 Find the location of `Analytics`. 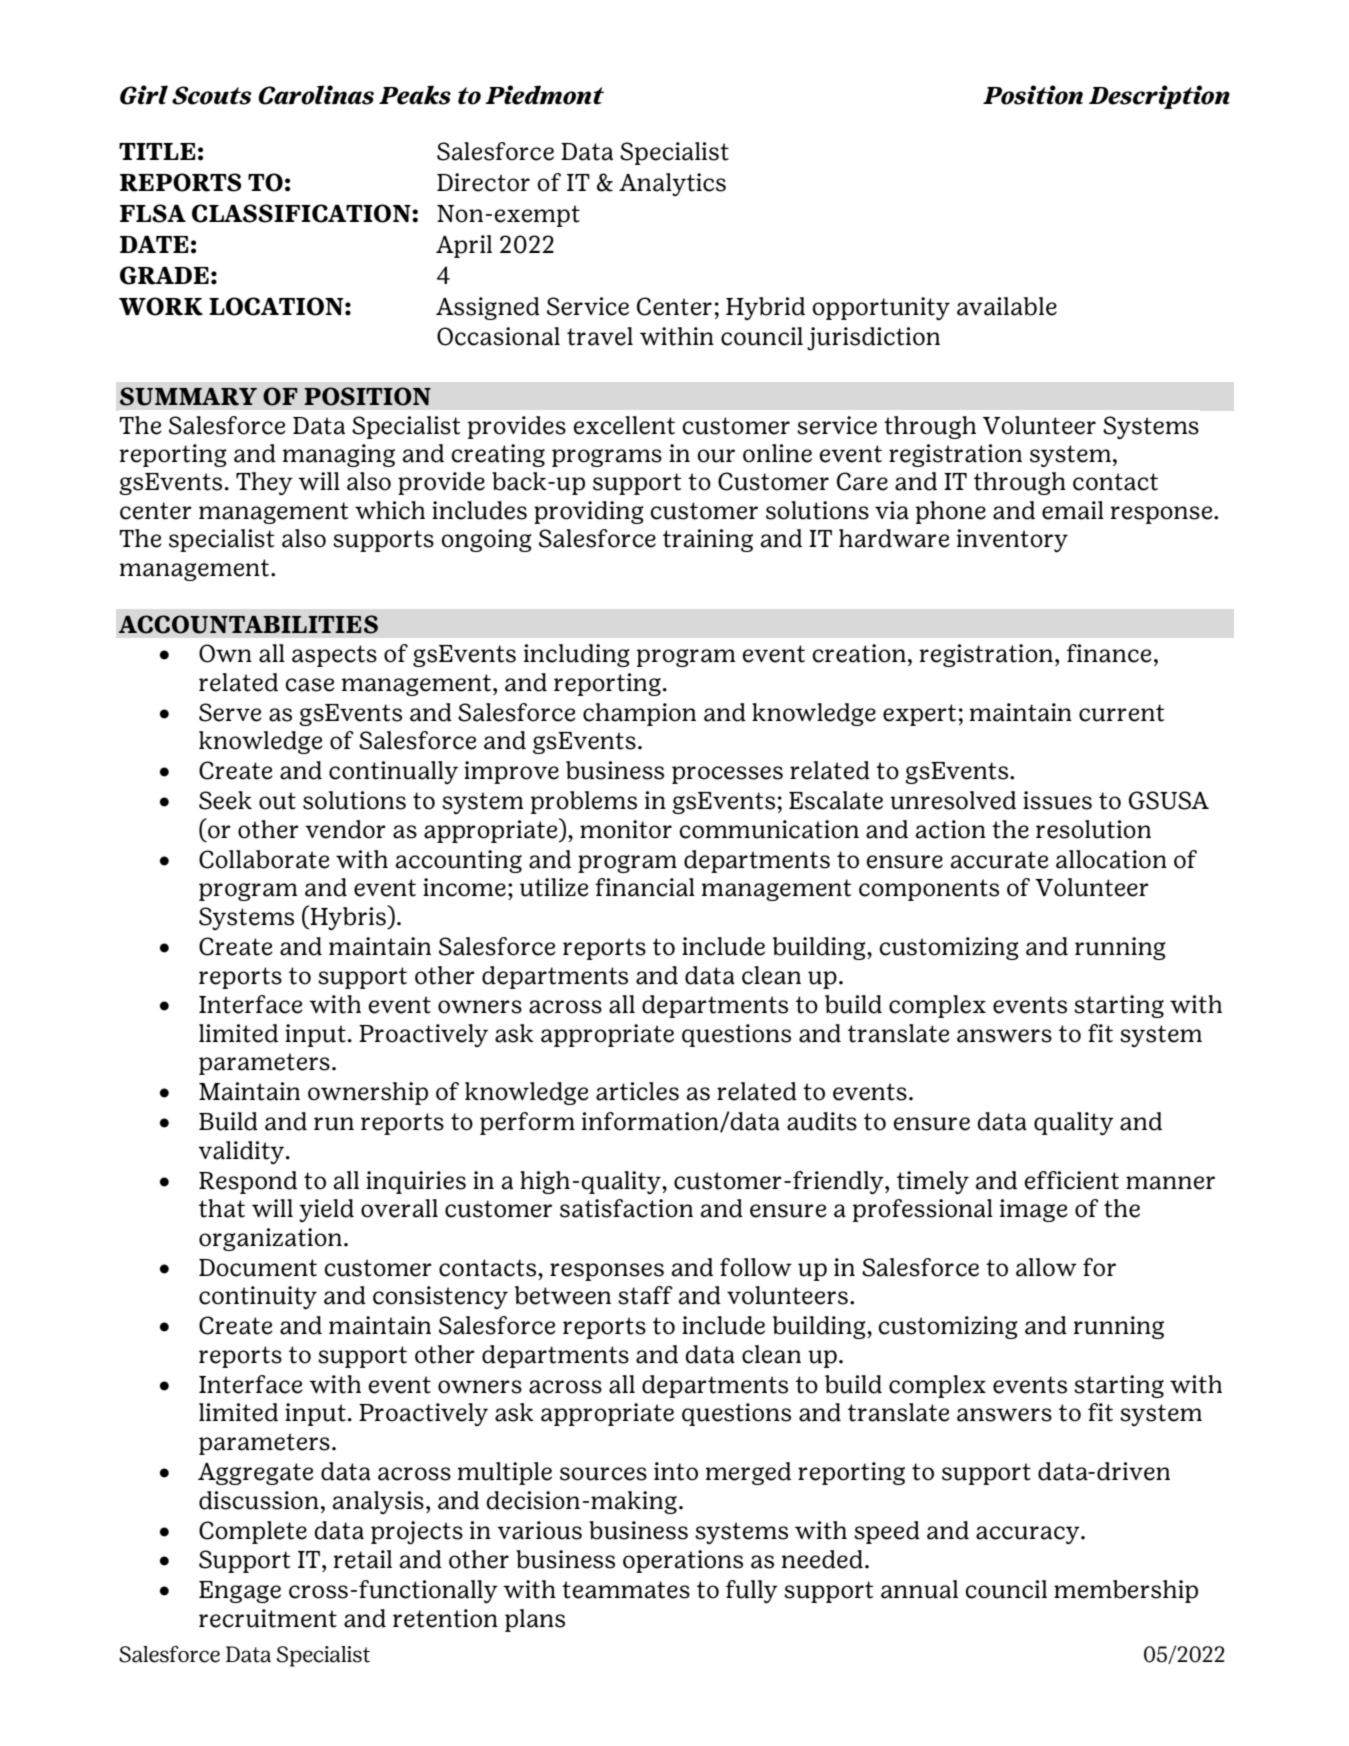

Analytics is located at coordinates (672, 184).
